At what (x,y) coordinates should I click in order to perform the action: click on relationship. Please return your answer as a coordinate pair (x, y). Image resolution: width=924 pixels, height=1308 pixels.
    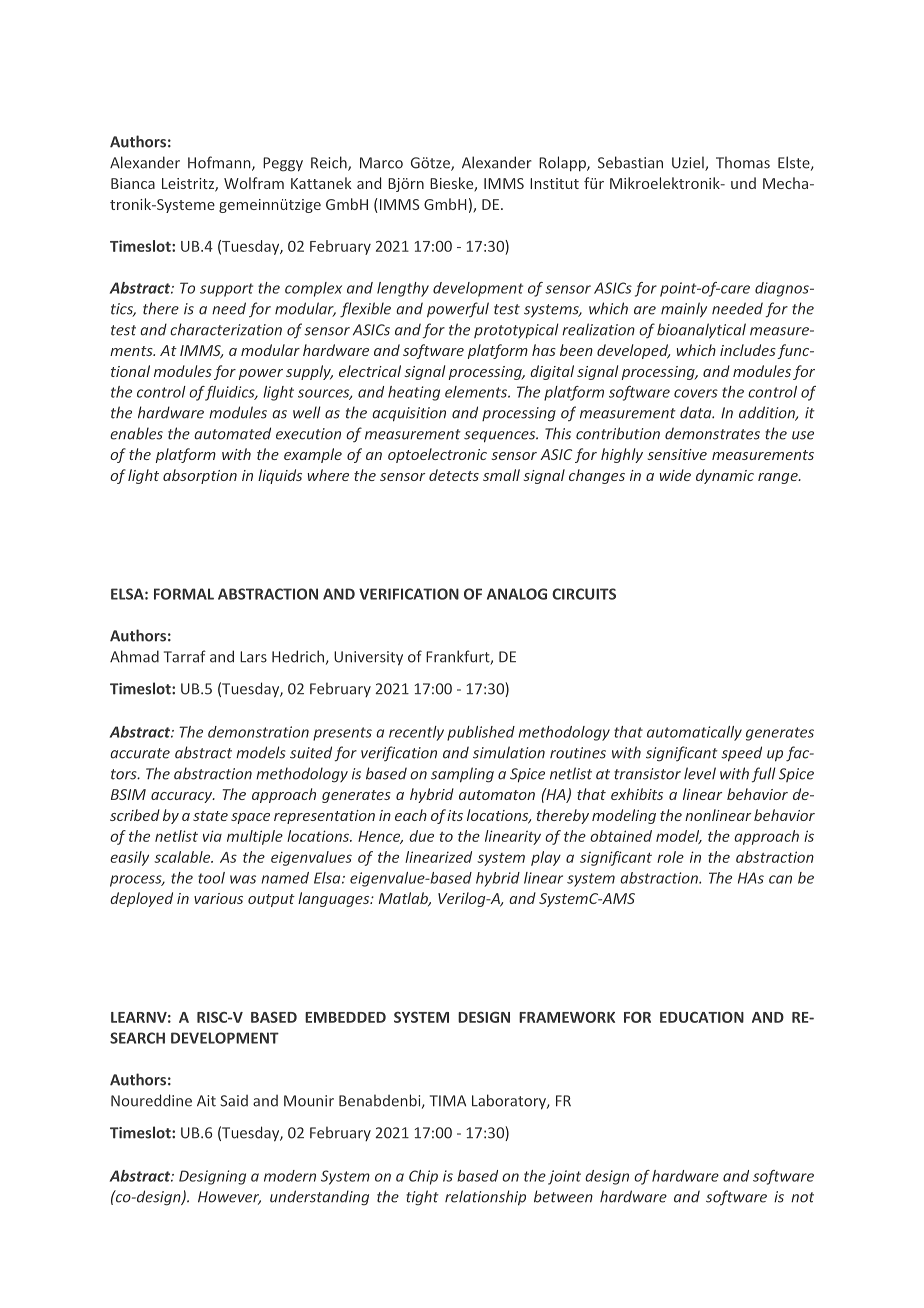
    Looking at the image, I should click on (485, 1198).
